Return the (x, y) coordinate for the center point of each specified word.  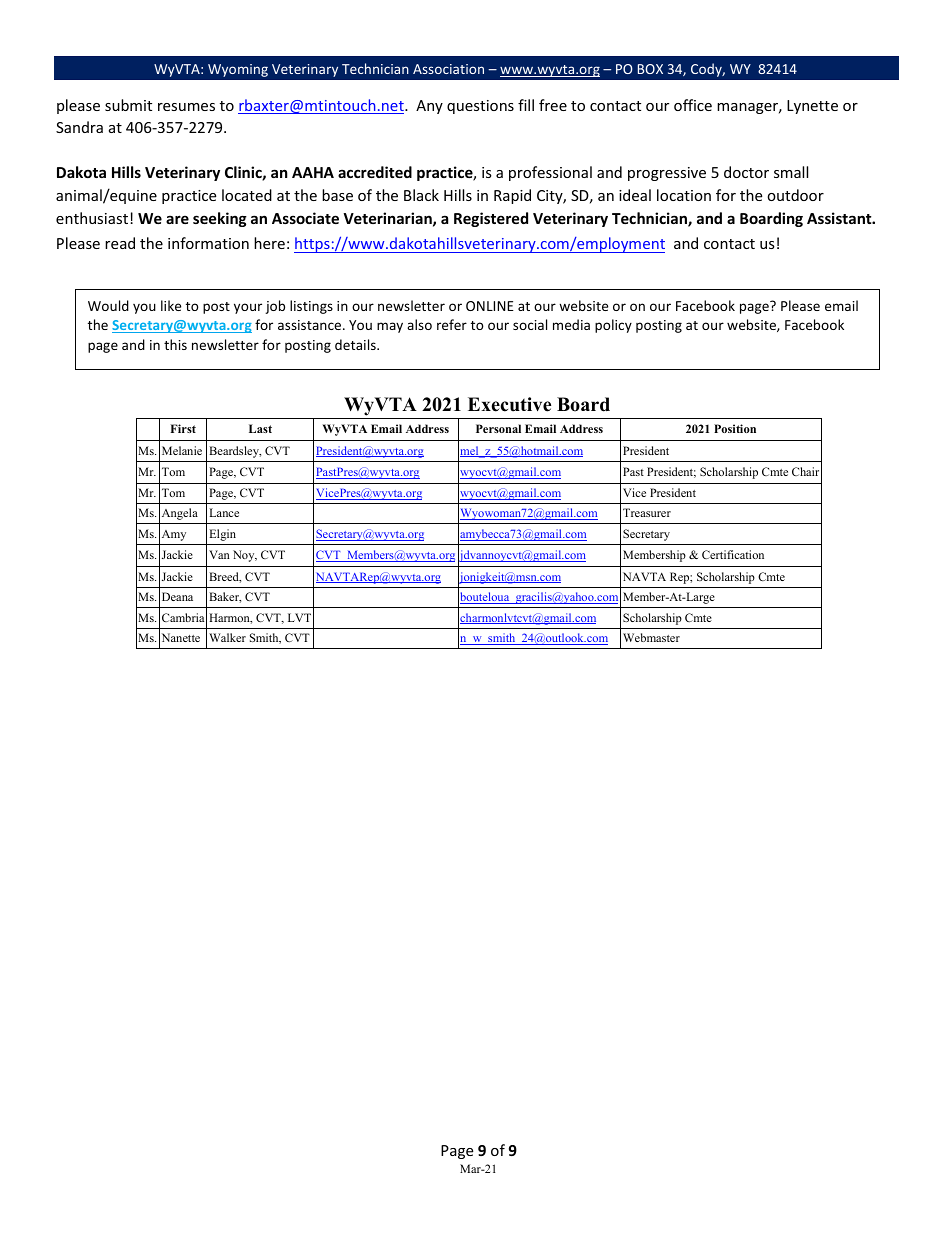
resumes (186, 107)
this (175, 344)
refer (452, 324)
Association (448, 69)
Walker (227, 637)
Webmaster (651, 637)
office (693, 105)
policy (613, 326)
